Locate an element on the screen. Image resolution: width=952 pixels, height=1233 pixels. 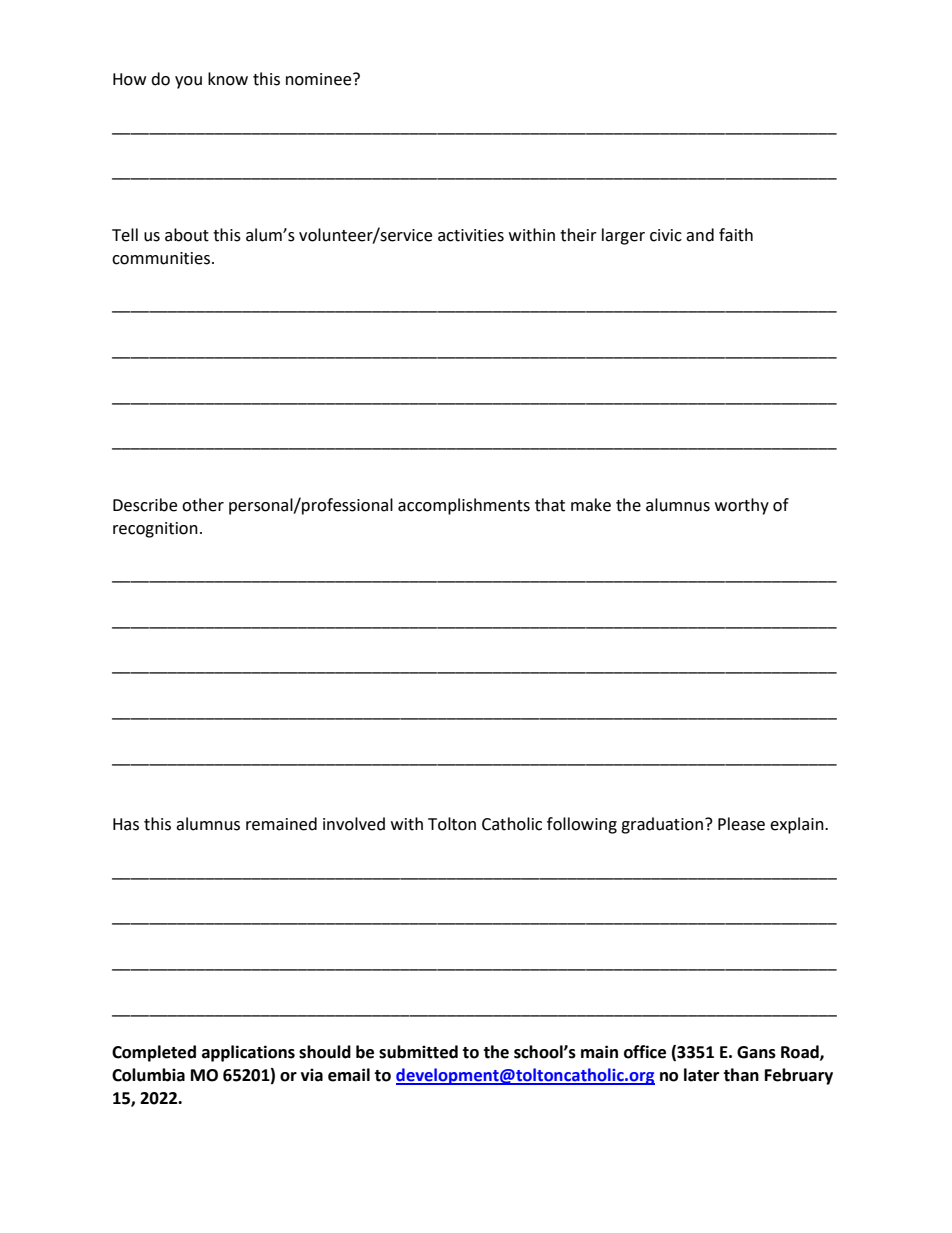
nominee is located at coordinates (320, 79).
